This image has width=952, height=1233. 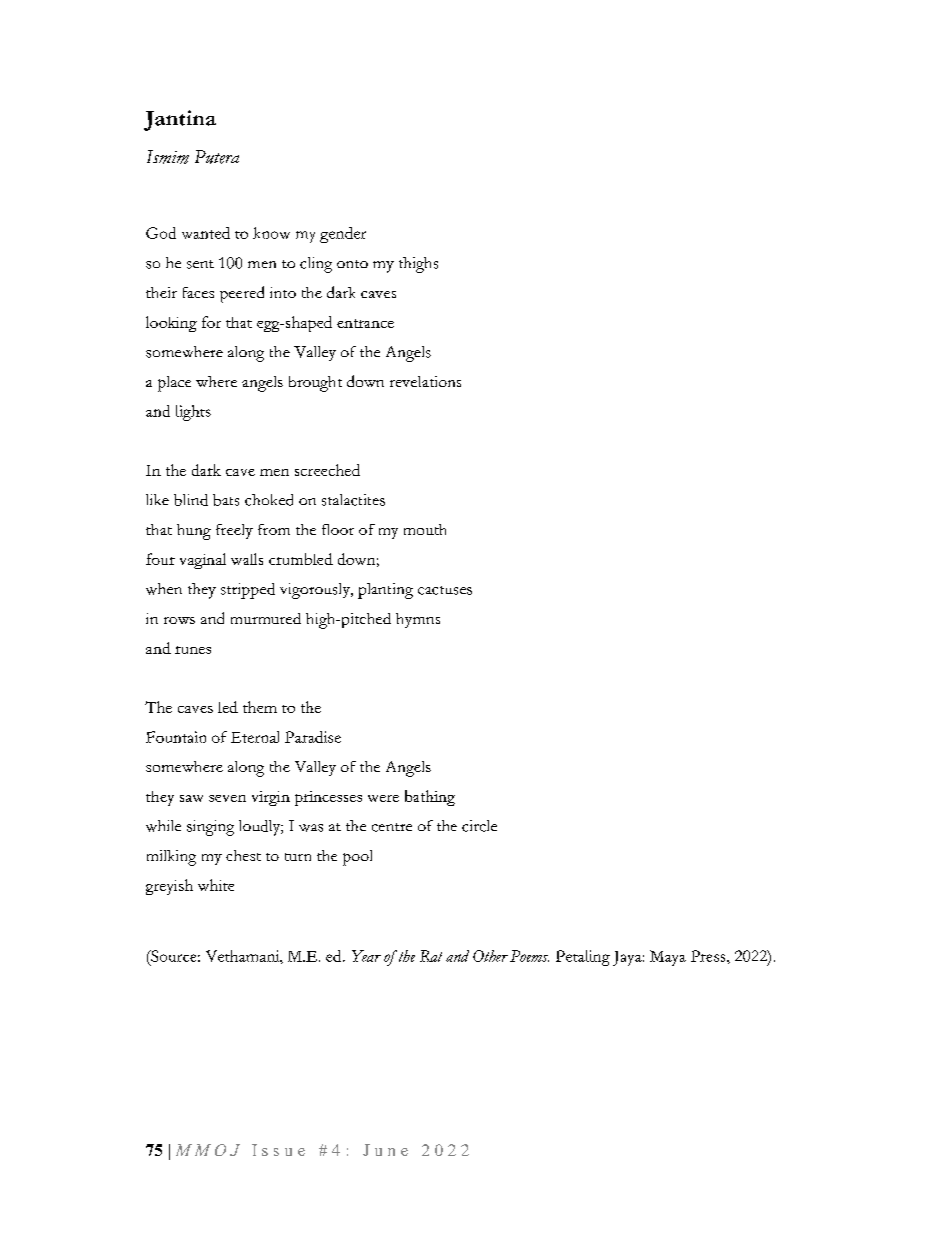 I want to click on Maya, so click(x=668, y=958).
